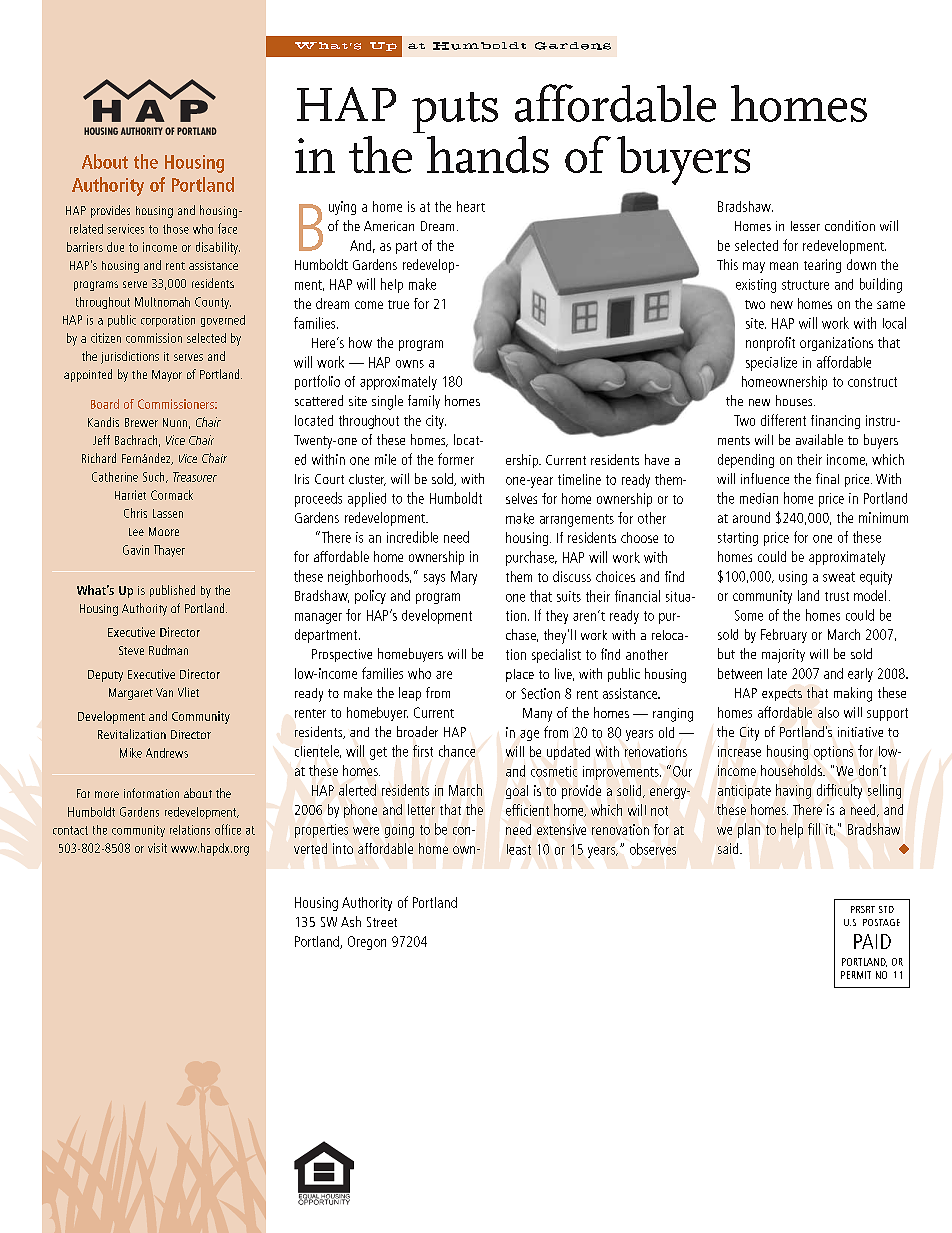  I want to click on chance, so click(457, 751).
